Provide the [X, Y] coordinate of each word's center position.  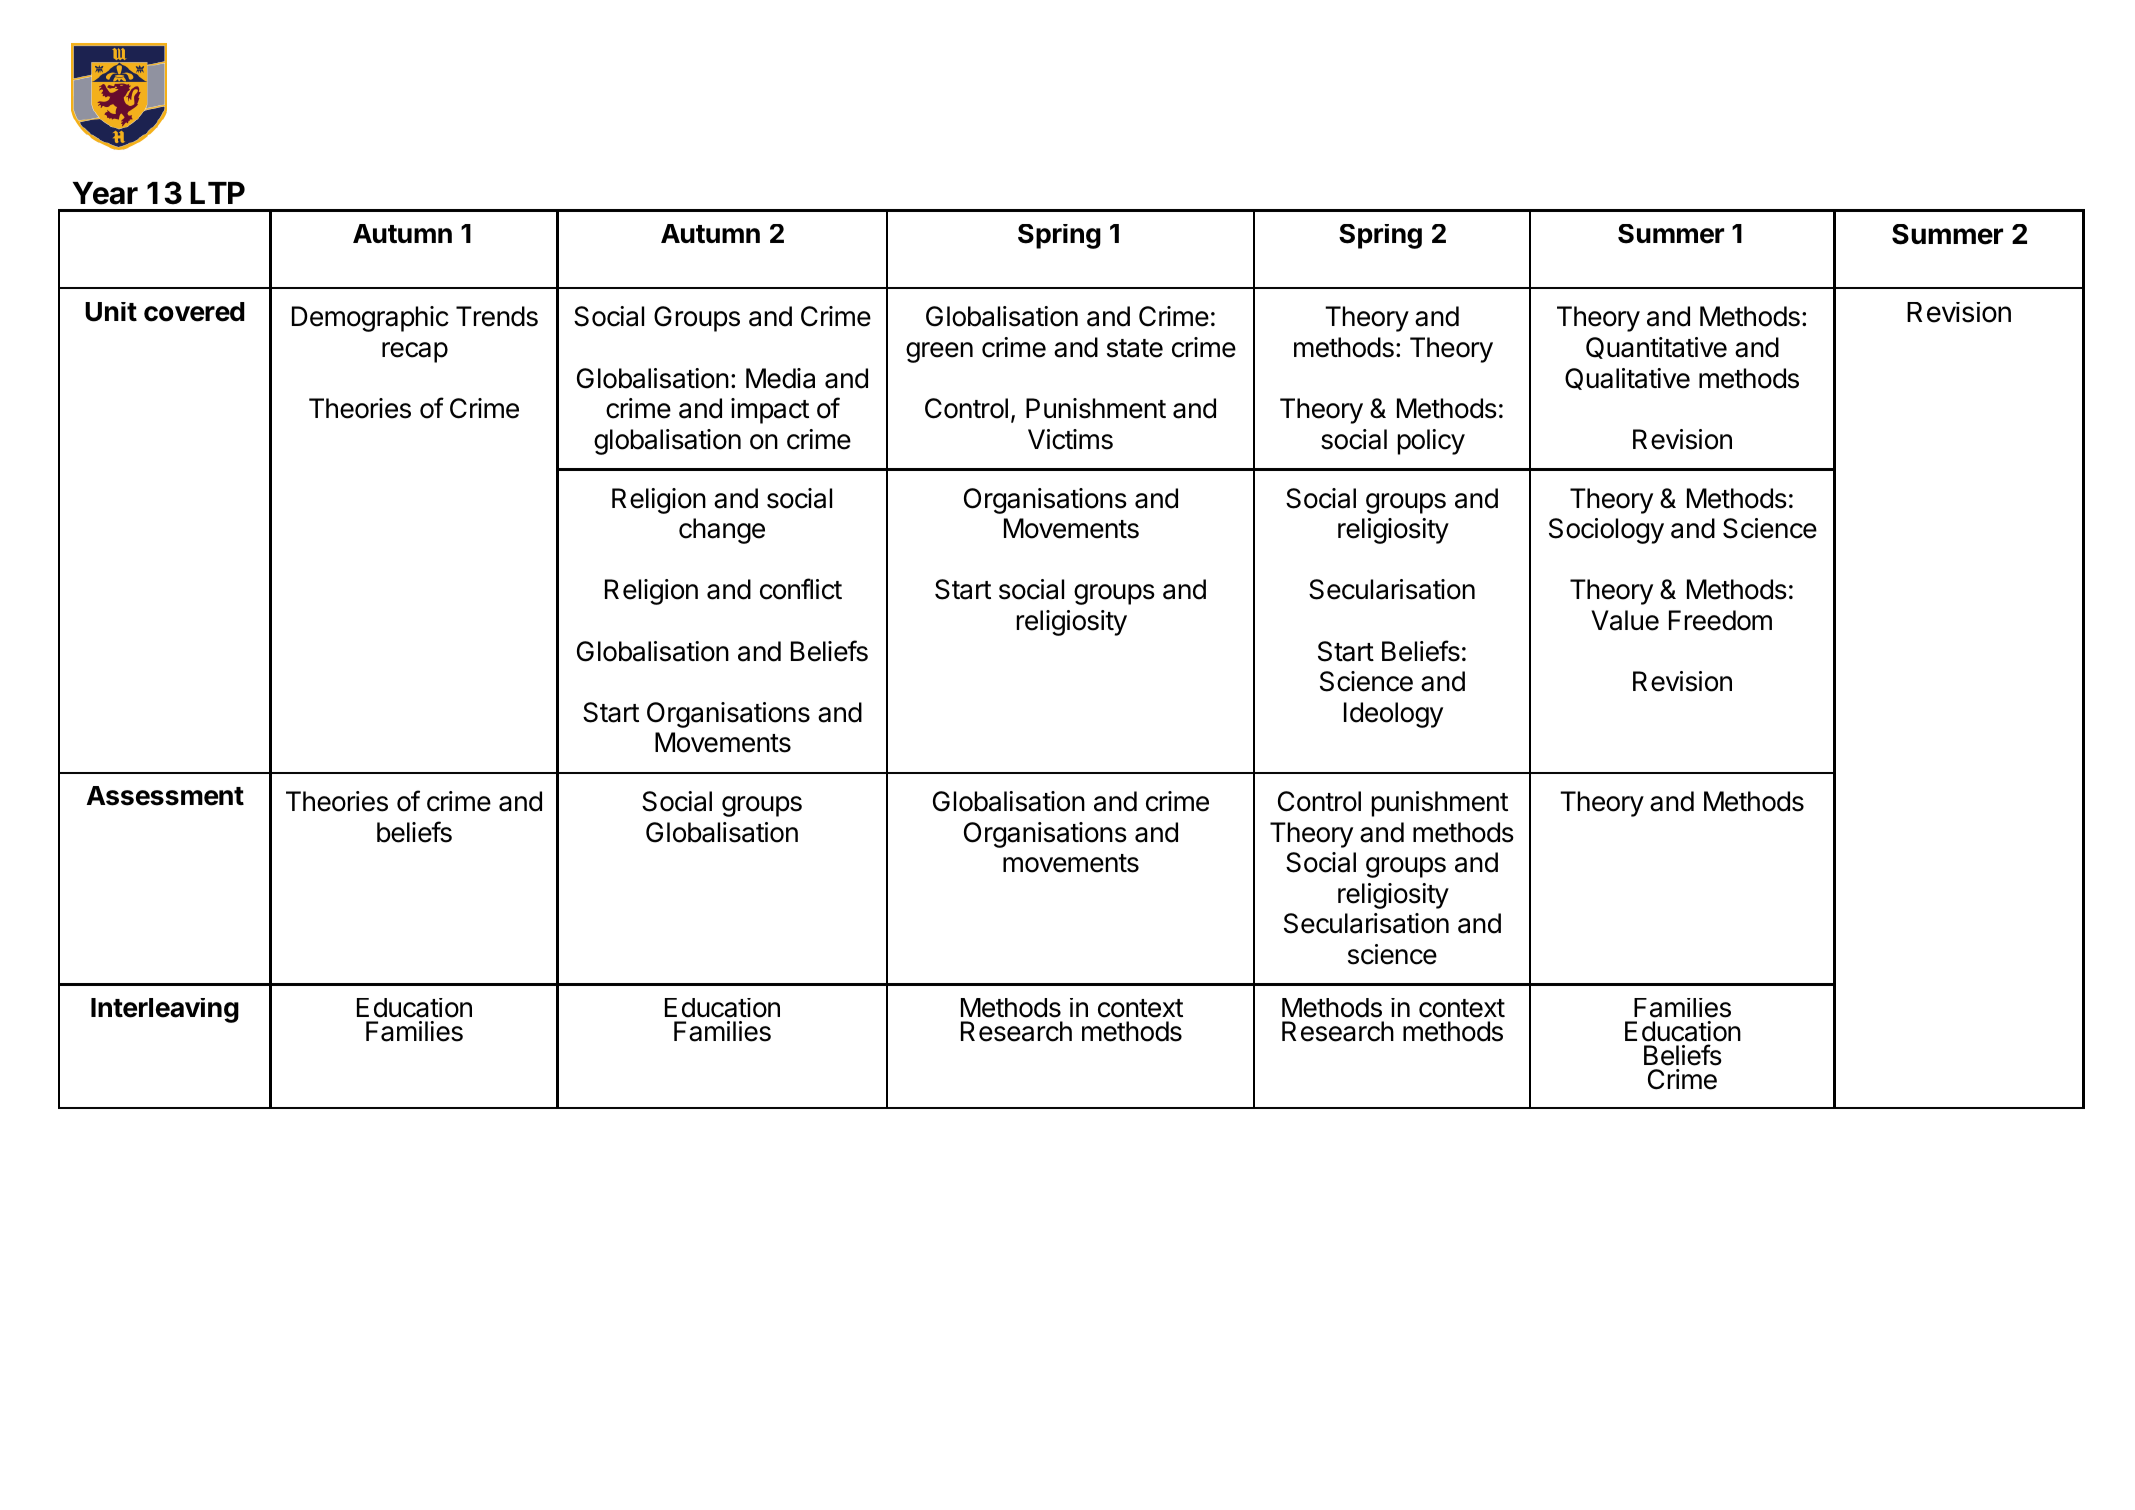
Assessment [165, 796]
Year [105, 193]
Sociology [1606, 531]
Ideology [1393, 715]
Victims [1070, 439]
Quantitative [1656, 348]
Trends [497, 316]
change [722, 531]
